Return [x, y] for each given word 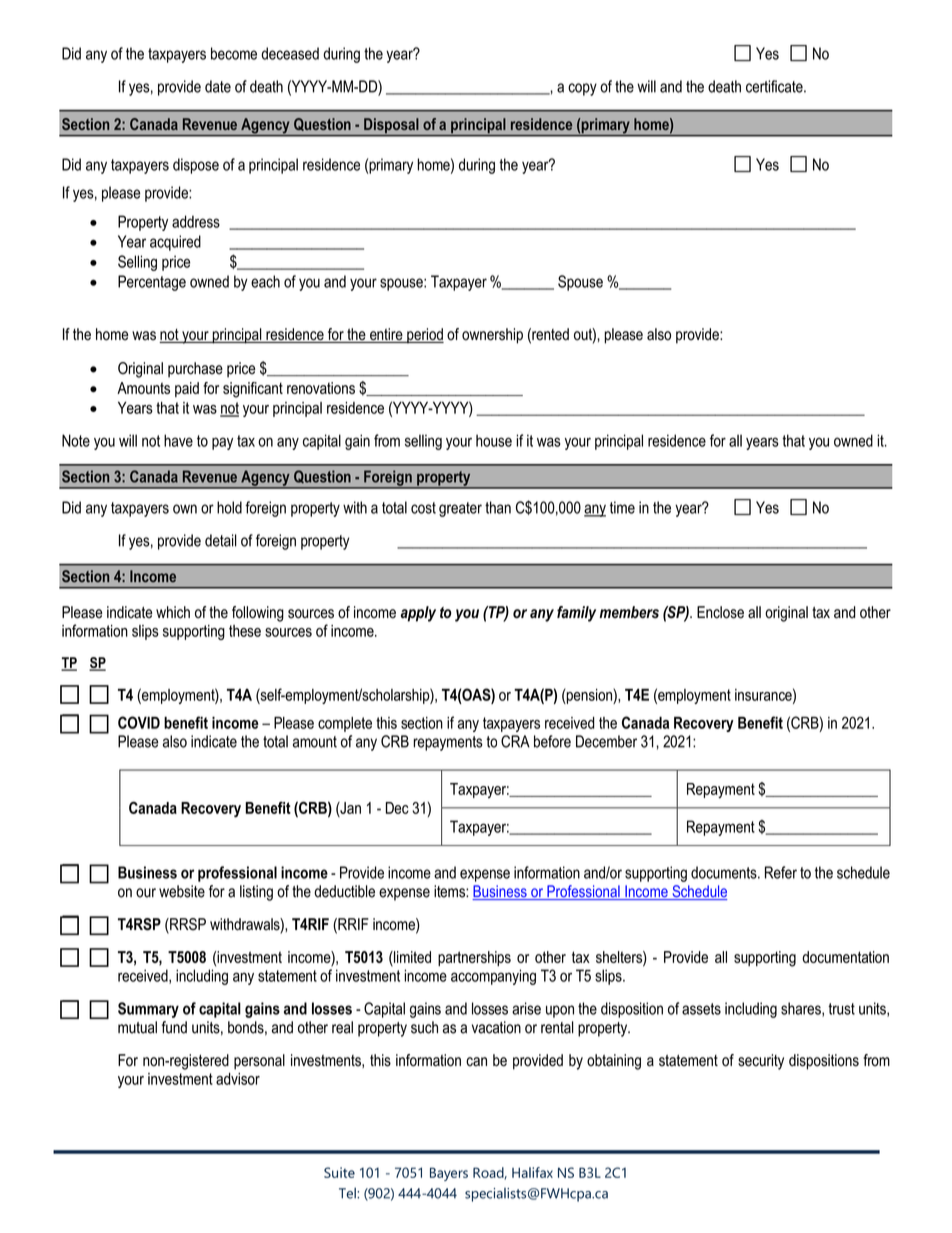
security [761, 1062]
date [218, 86]
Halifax [532, 1172]
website [182, 891]
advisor [238, 1079]
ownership [492, 336]
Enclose [720, 612]
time [622, 507]
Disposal [391, 127]
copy [582, 89]
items [450, 891]
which [173, 612]
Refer [781, 872]
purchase [195, 370]
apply [418, 614]
